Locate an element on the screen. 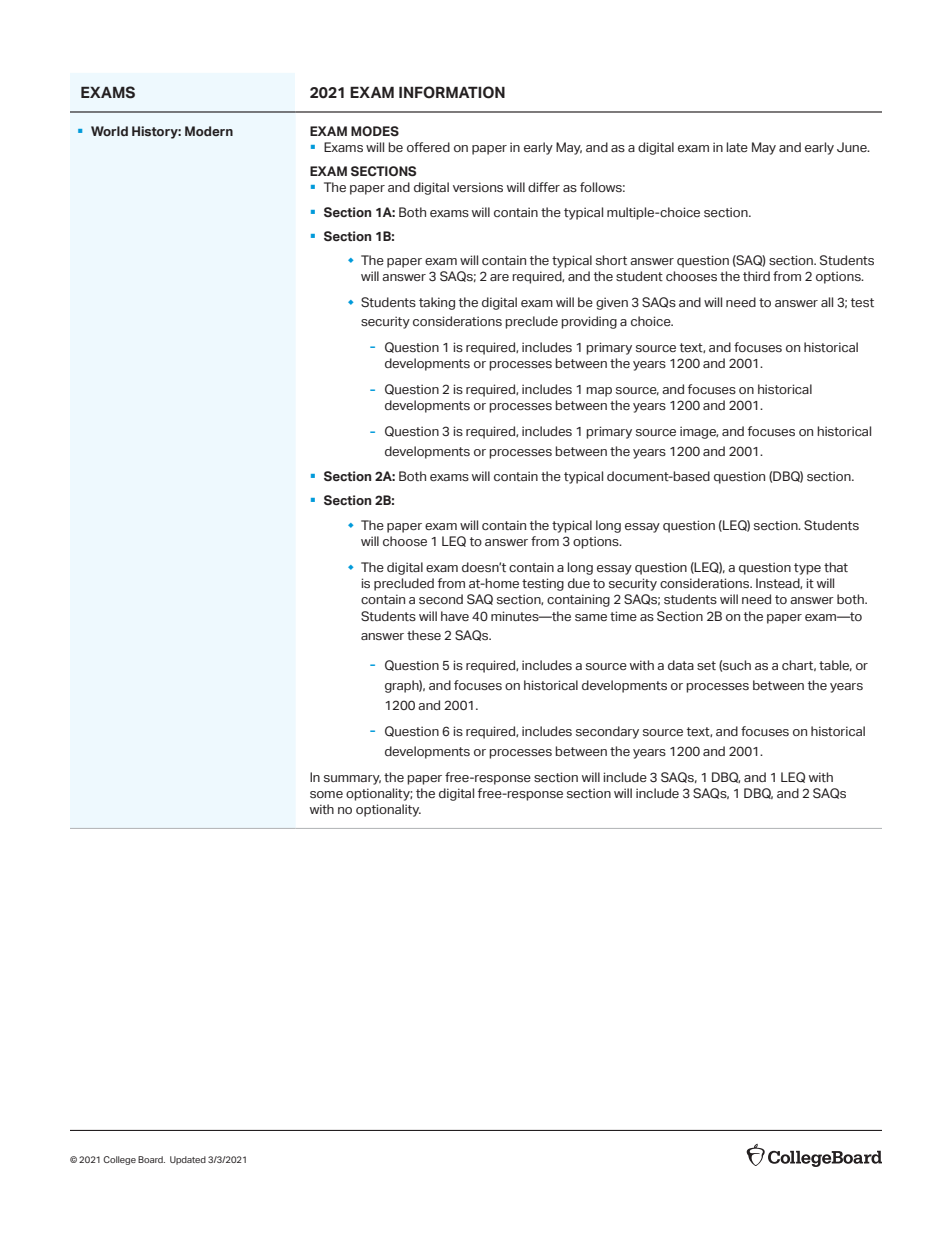 This screenshot has height=1233, width=952. Board is located at coordinates (151, 1159).
